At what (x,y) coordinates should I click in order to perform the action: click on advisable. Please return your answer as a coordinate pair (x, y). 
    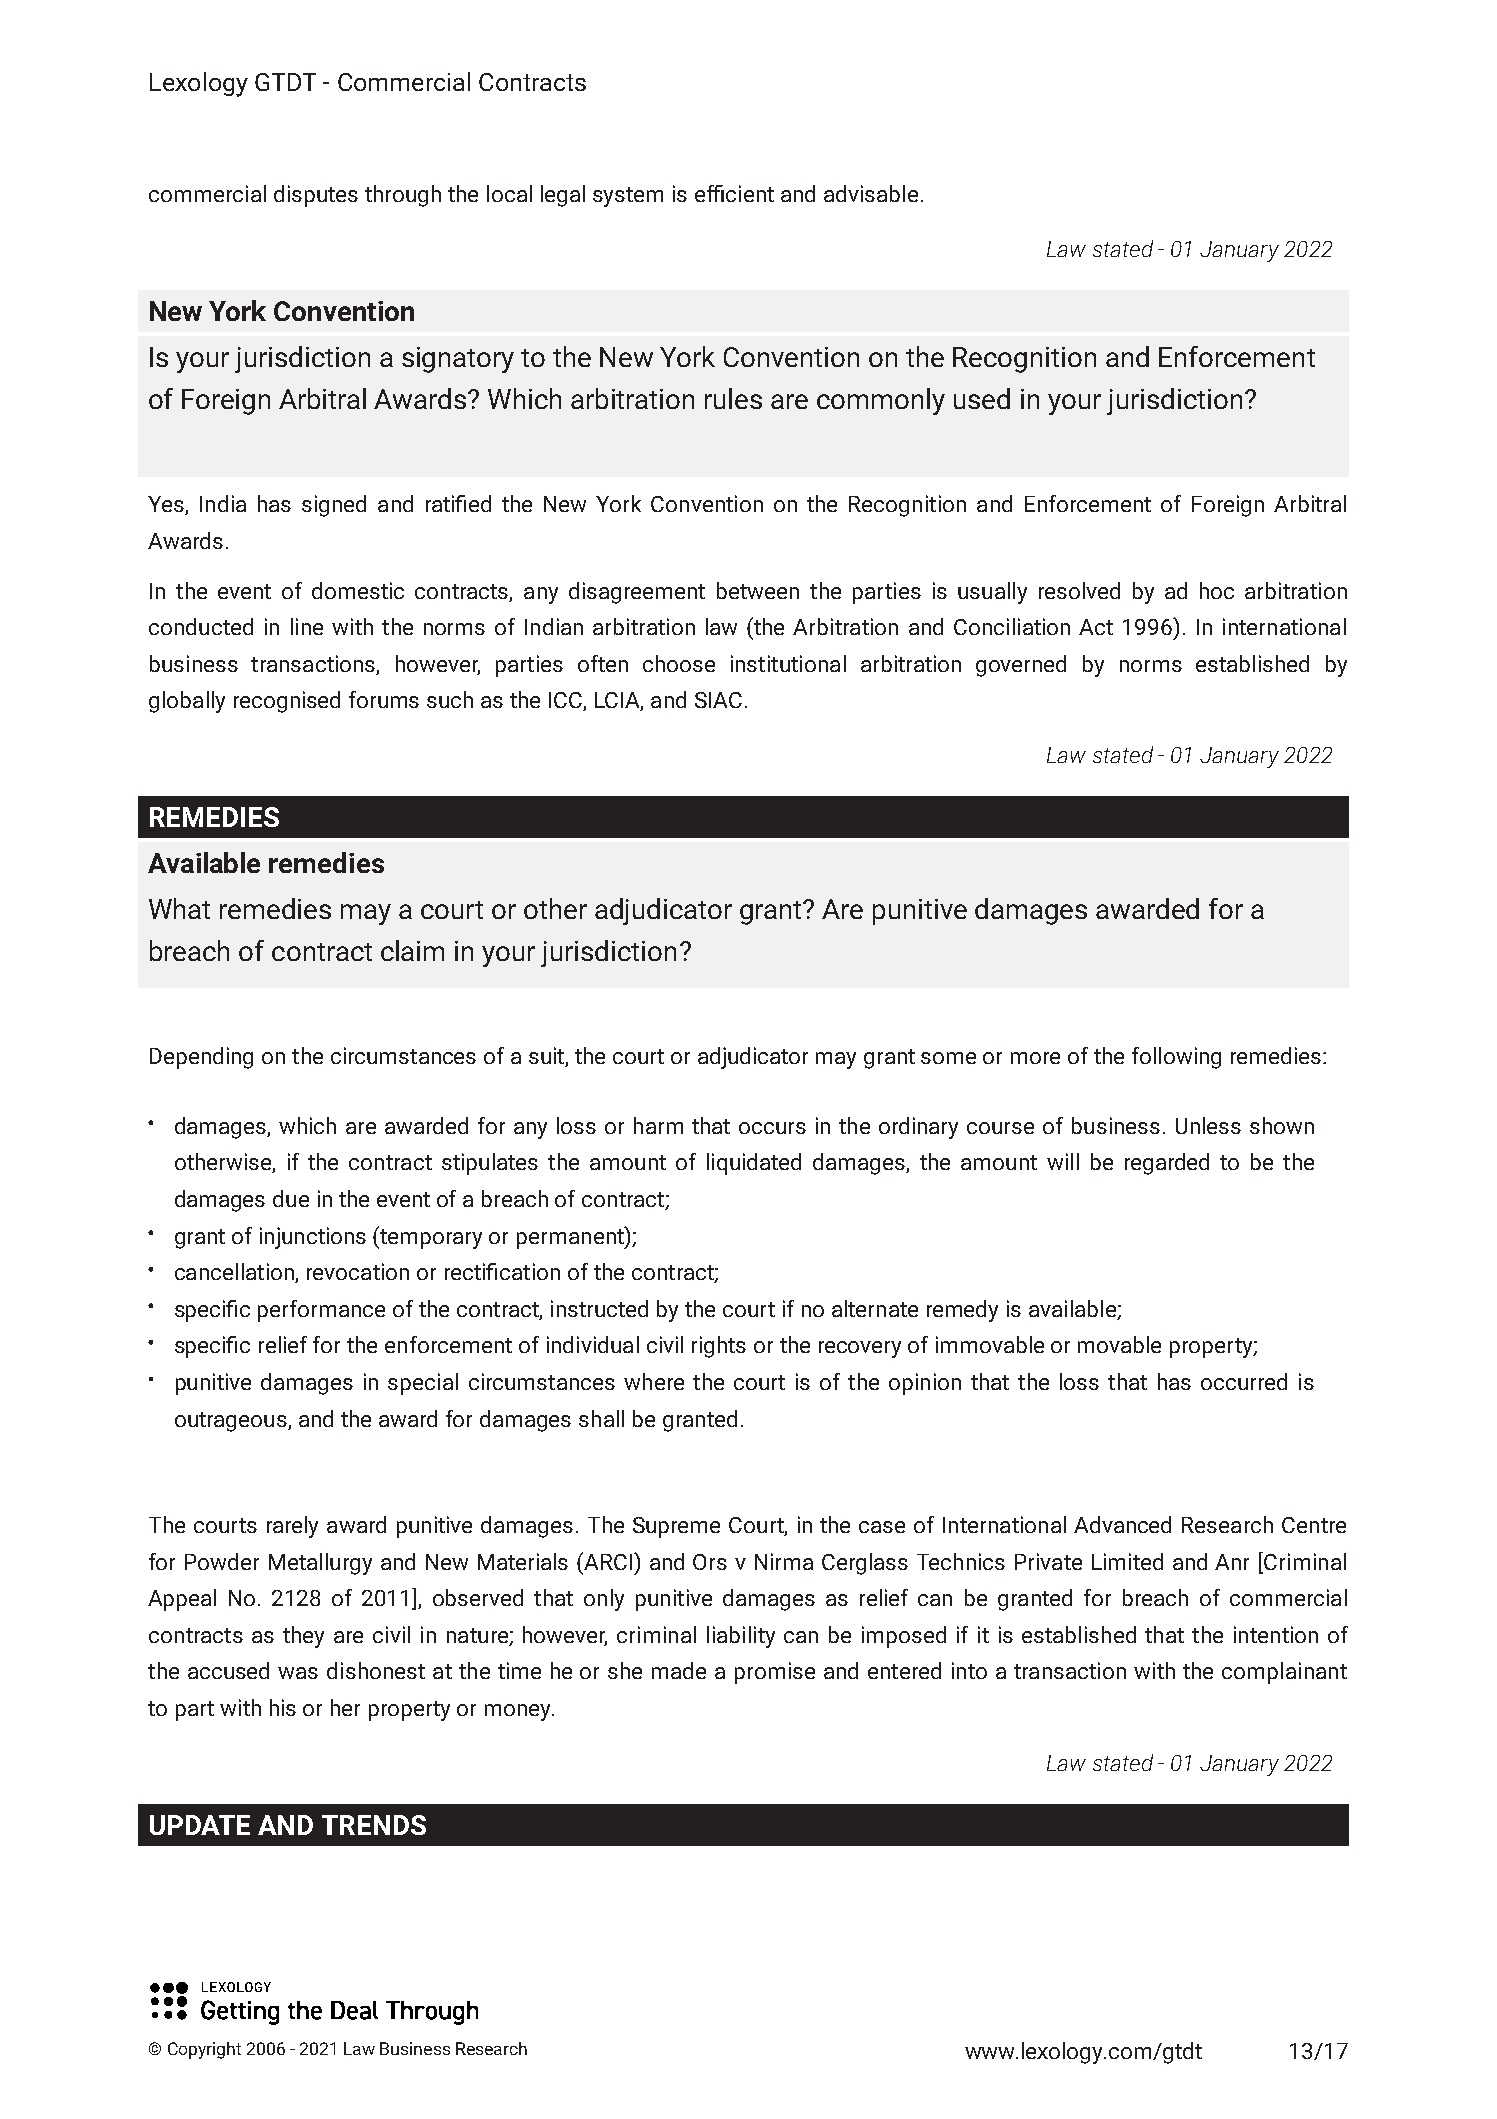
    Looking at the image, I should click on (871, 193).
